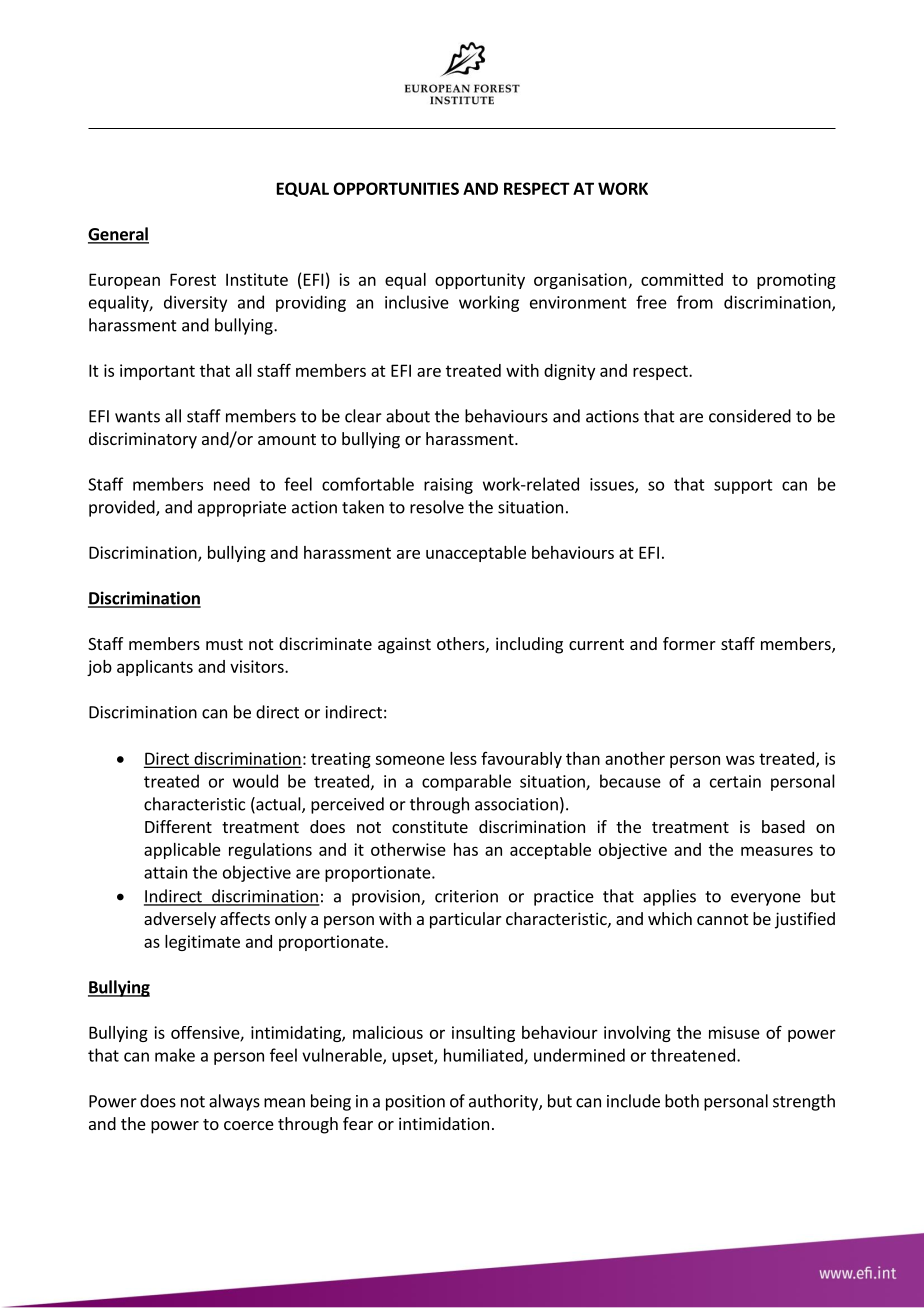  What do you see at coordinates (466, 782) in the screenshot?
I see `comparable` at bounding box center [466, 782].
